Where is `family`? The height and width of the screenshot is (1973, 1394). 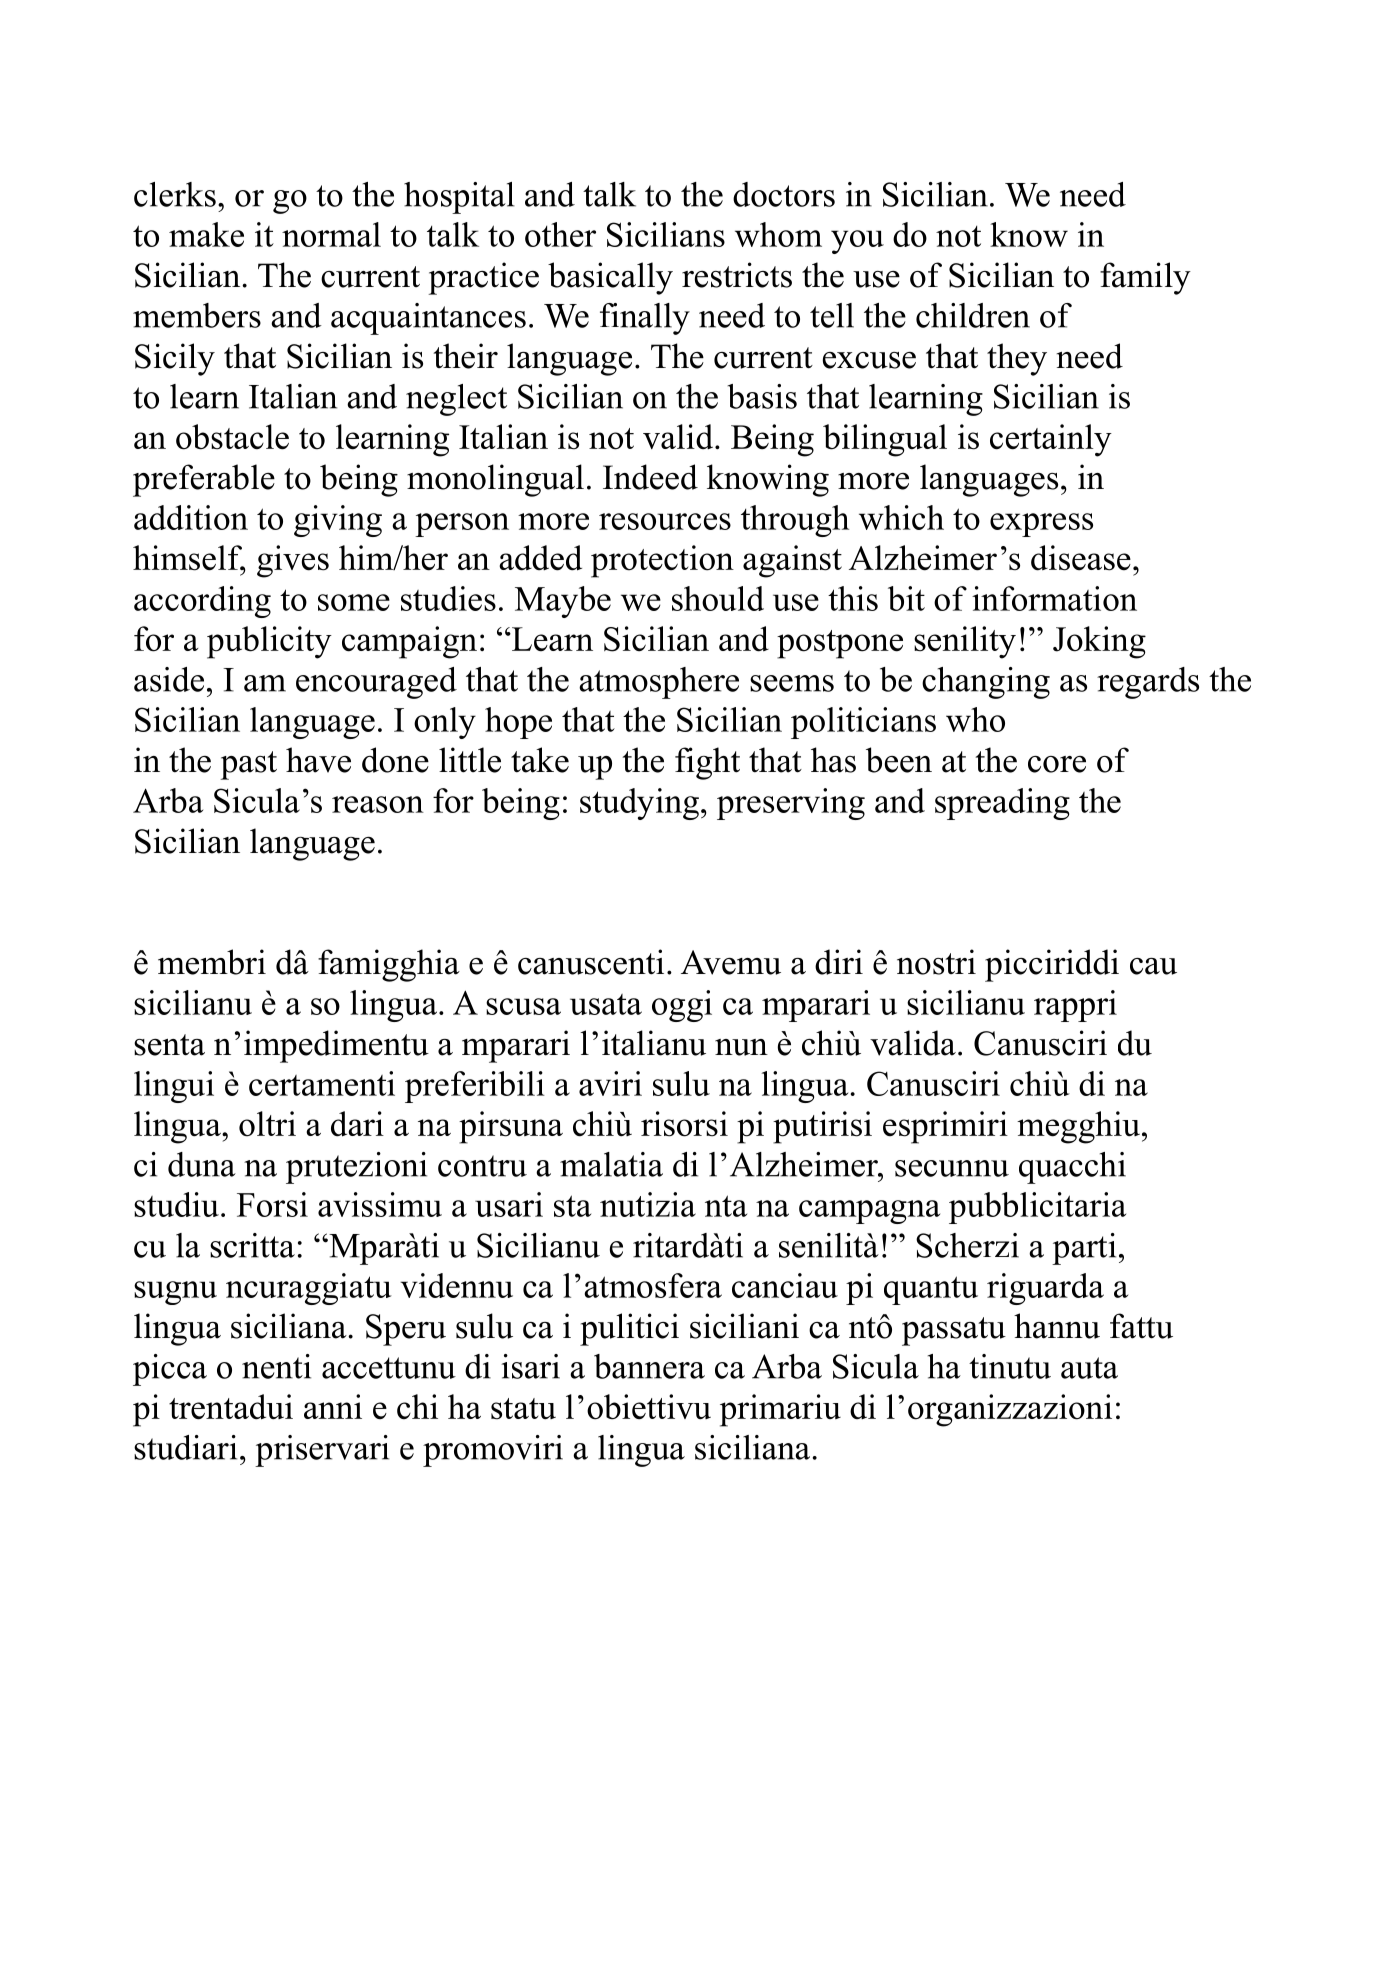 family is located at coordinates (1145, 278).
